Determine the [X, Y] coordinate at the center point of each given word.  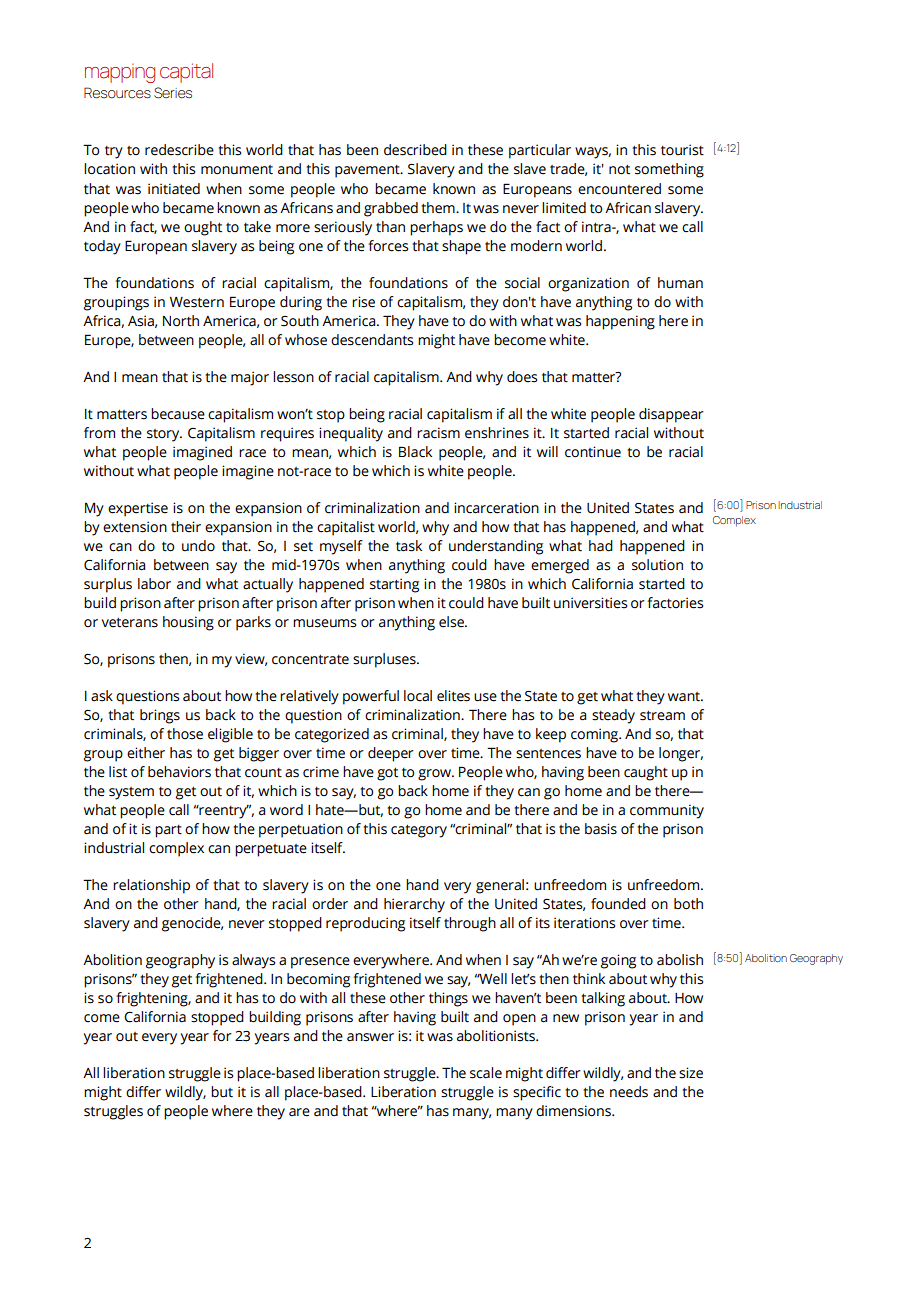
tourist [682, 150]
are [299, 1112]
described [415, 150]
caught [646, 773]
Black [415, 452]
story [164, 435]
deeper [391, 754]
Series [173, 93]
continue [593, 452]
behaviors [179, 772]
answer [370, 1037]
